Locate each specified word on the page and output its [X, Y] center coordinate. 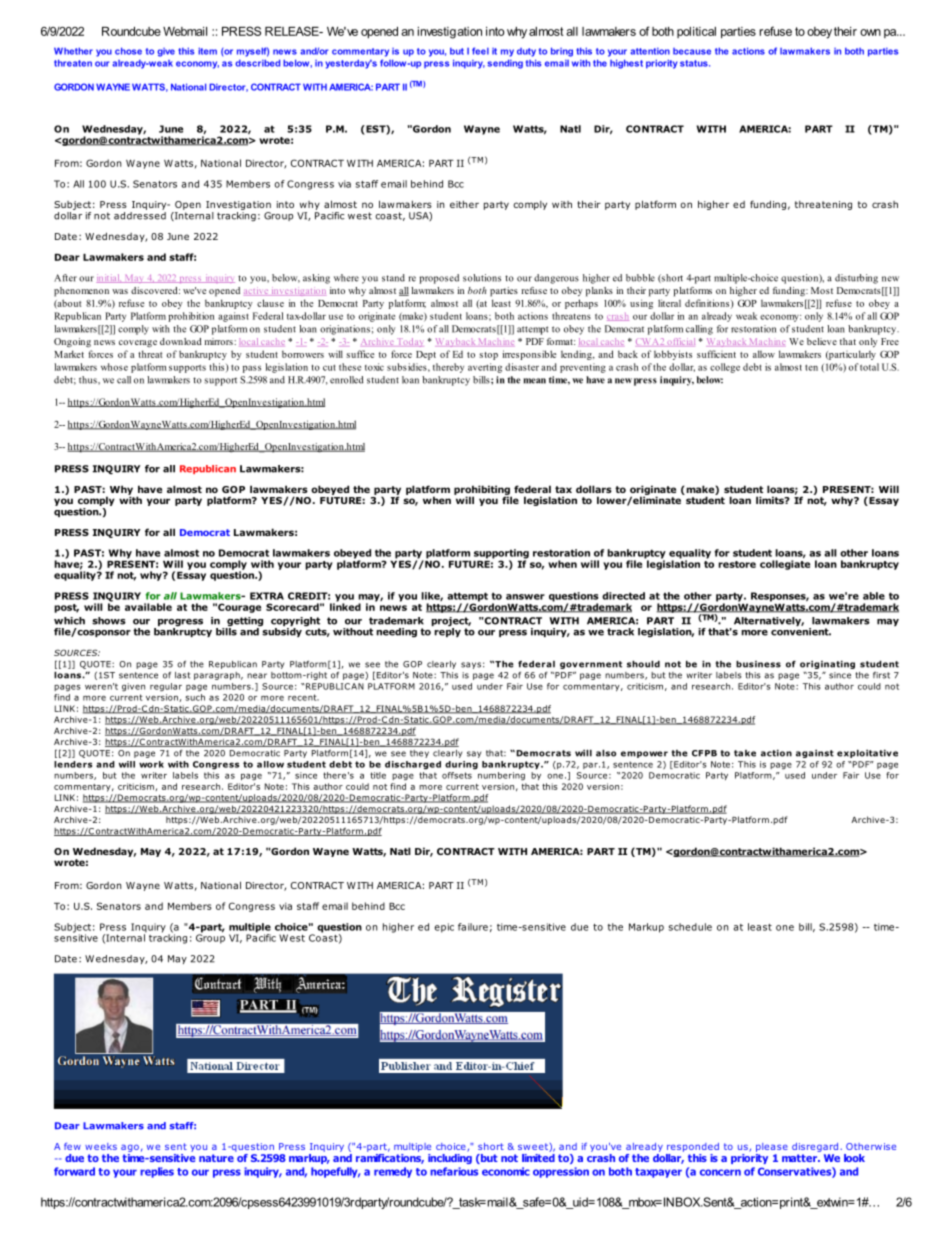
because [692, 51]
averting [485, 368]
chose [128, 51]
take [745, 753]
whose [114, 367]
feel [480, 51]
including [450, 1157]
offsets [457, 775]
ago [130, 1148]
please [772, 1147]
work [151, 764]
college [725, 368]
